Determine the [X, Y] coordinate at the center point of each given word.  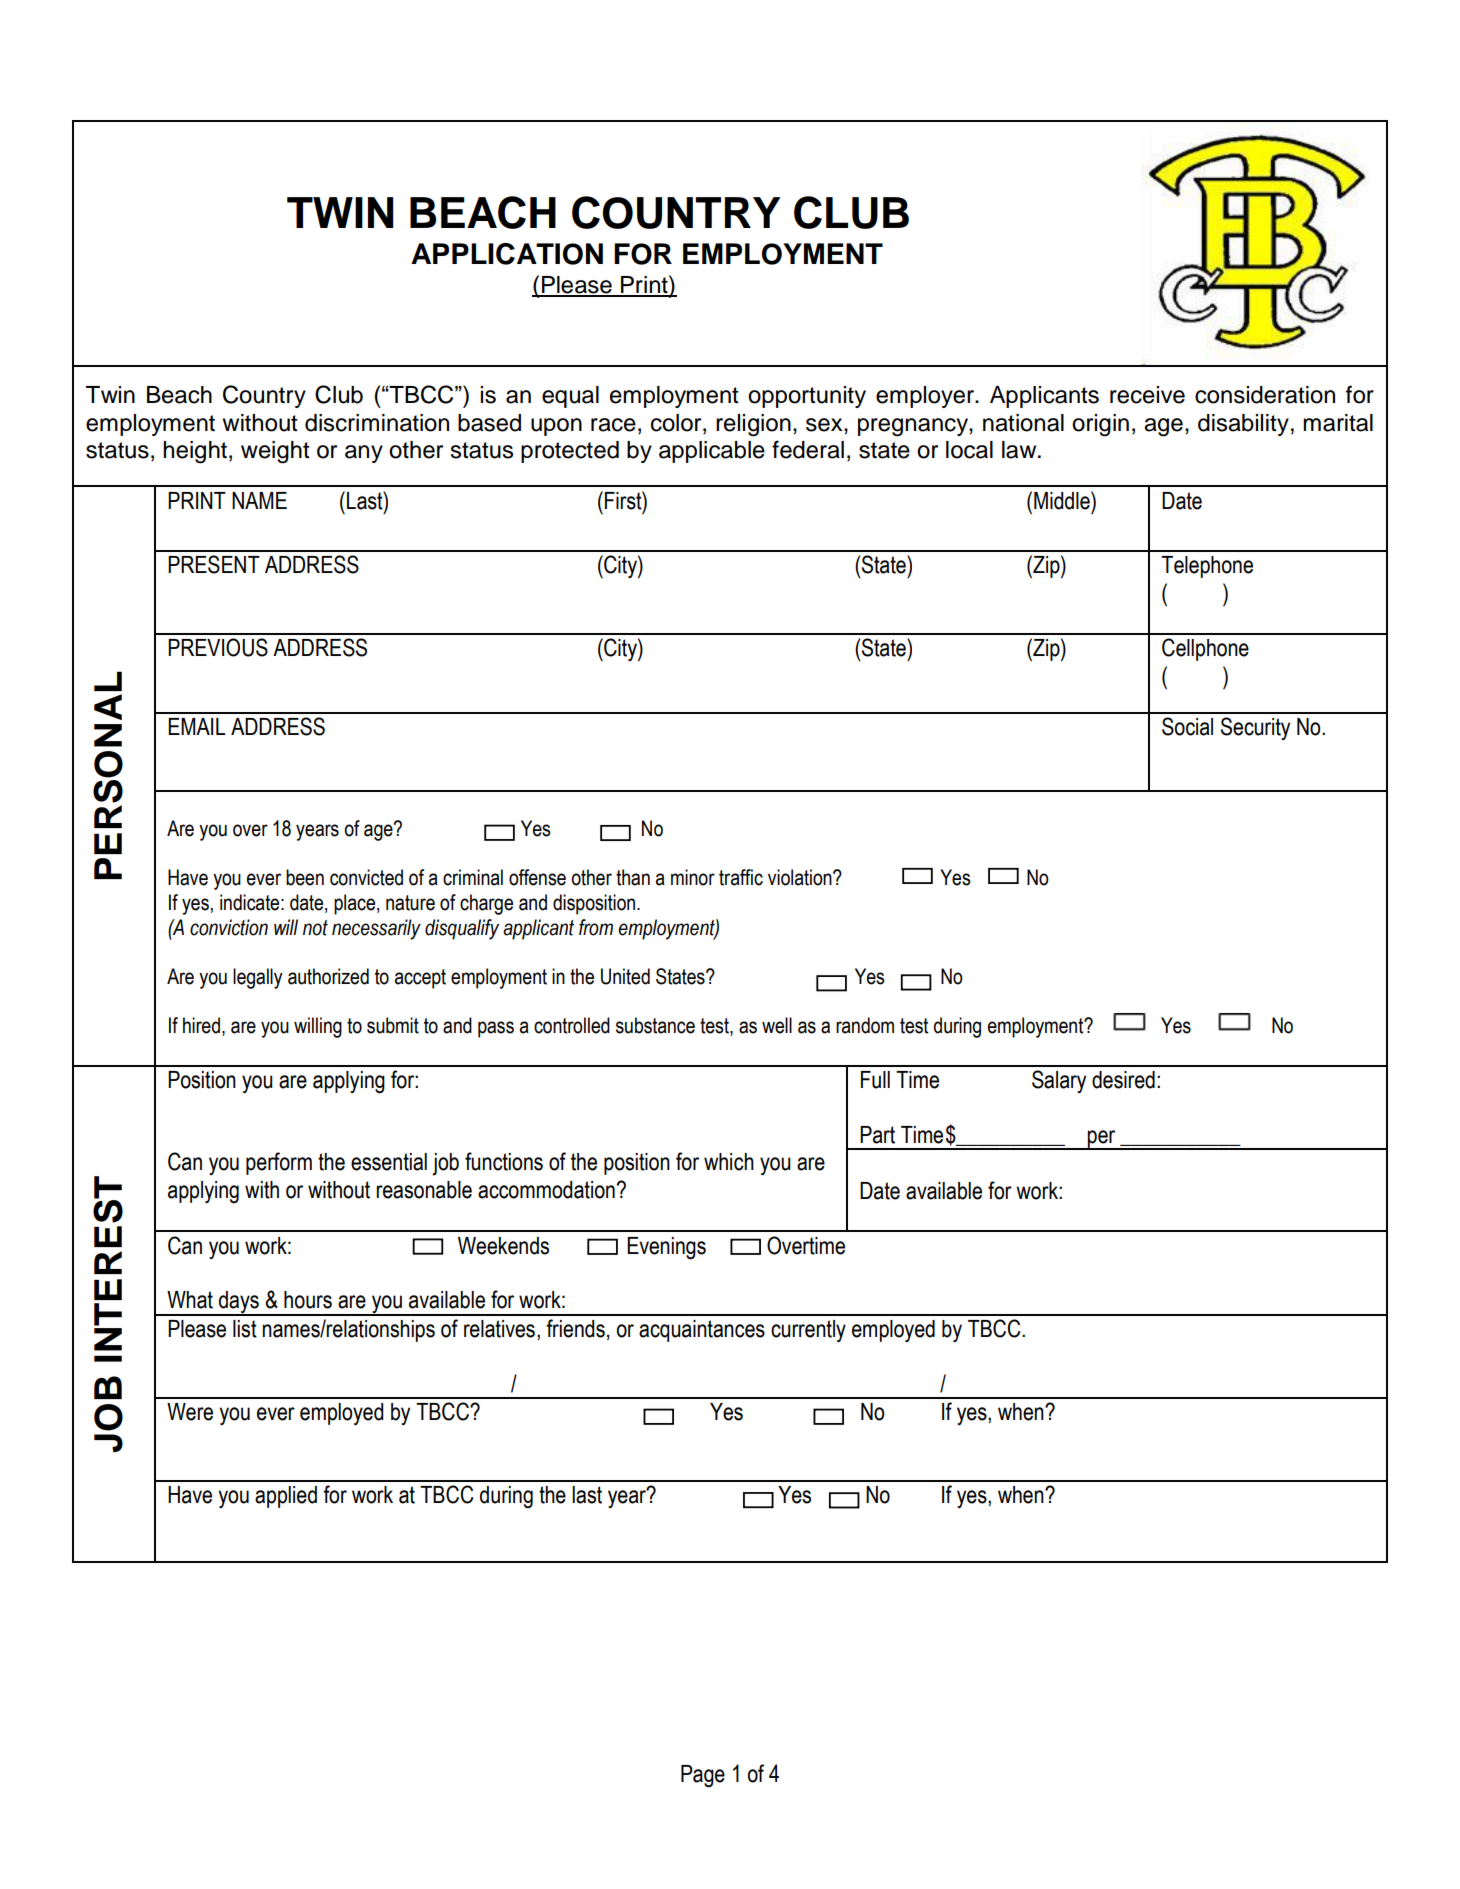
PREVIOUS [218, 647]
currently [808, 1331]
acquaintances [702, 1331]
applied [286, 1497]
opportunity [807, 397]
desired [1123, 1080]
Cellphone [1205, 649]
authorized [328, 976]
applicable [712, 452]
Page [703, 1776]
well [777, 1025]
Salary [1059, 1081]
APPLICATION [507, 254]
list [245, 1329]
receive [1147, 395]
